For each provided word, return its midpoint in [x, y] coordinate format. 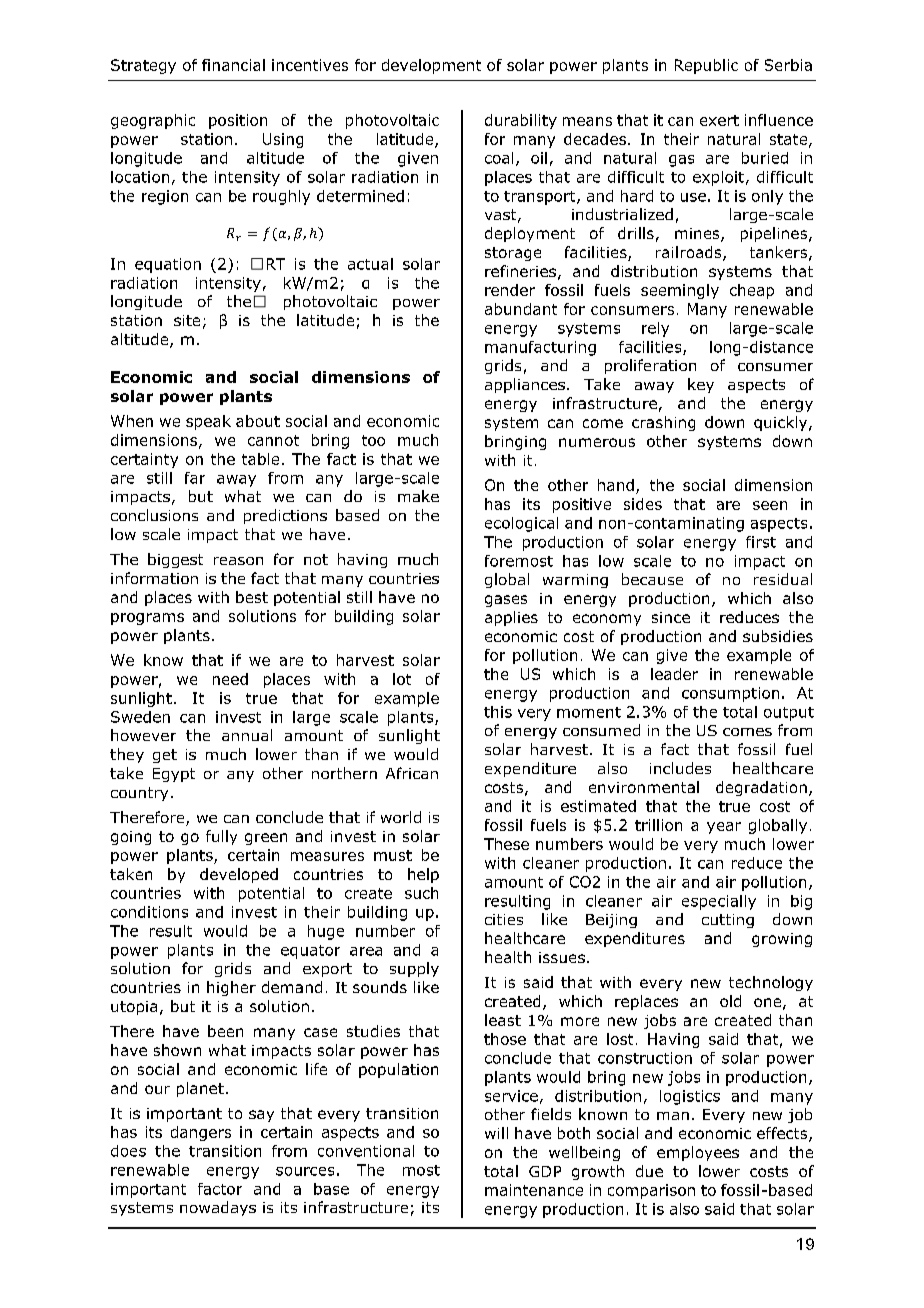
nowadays [218, 1208]
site [187, 320]
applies [511, 618]
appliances [525, 385]
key [701, 385]
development [431, 66]
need [230, 679]
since [671, 617]
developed [239, 875]
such [421, 893]
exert [719, 120]
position [238, 121]
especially [719, 902]
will [496, 1133]
